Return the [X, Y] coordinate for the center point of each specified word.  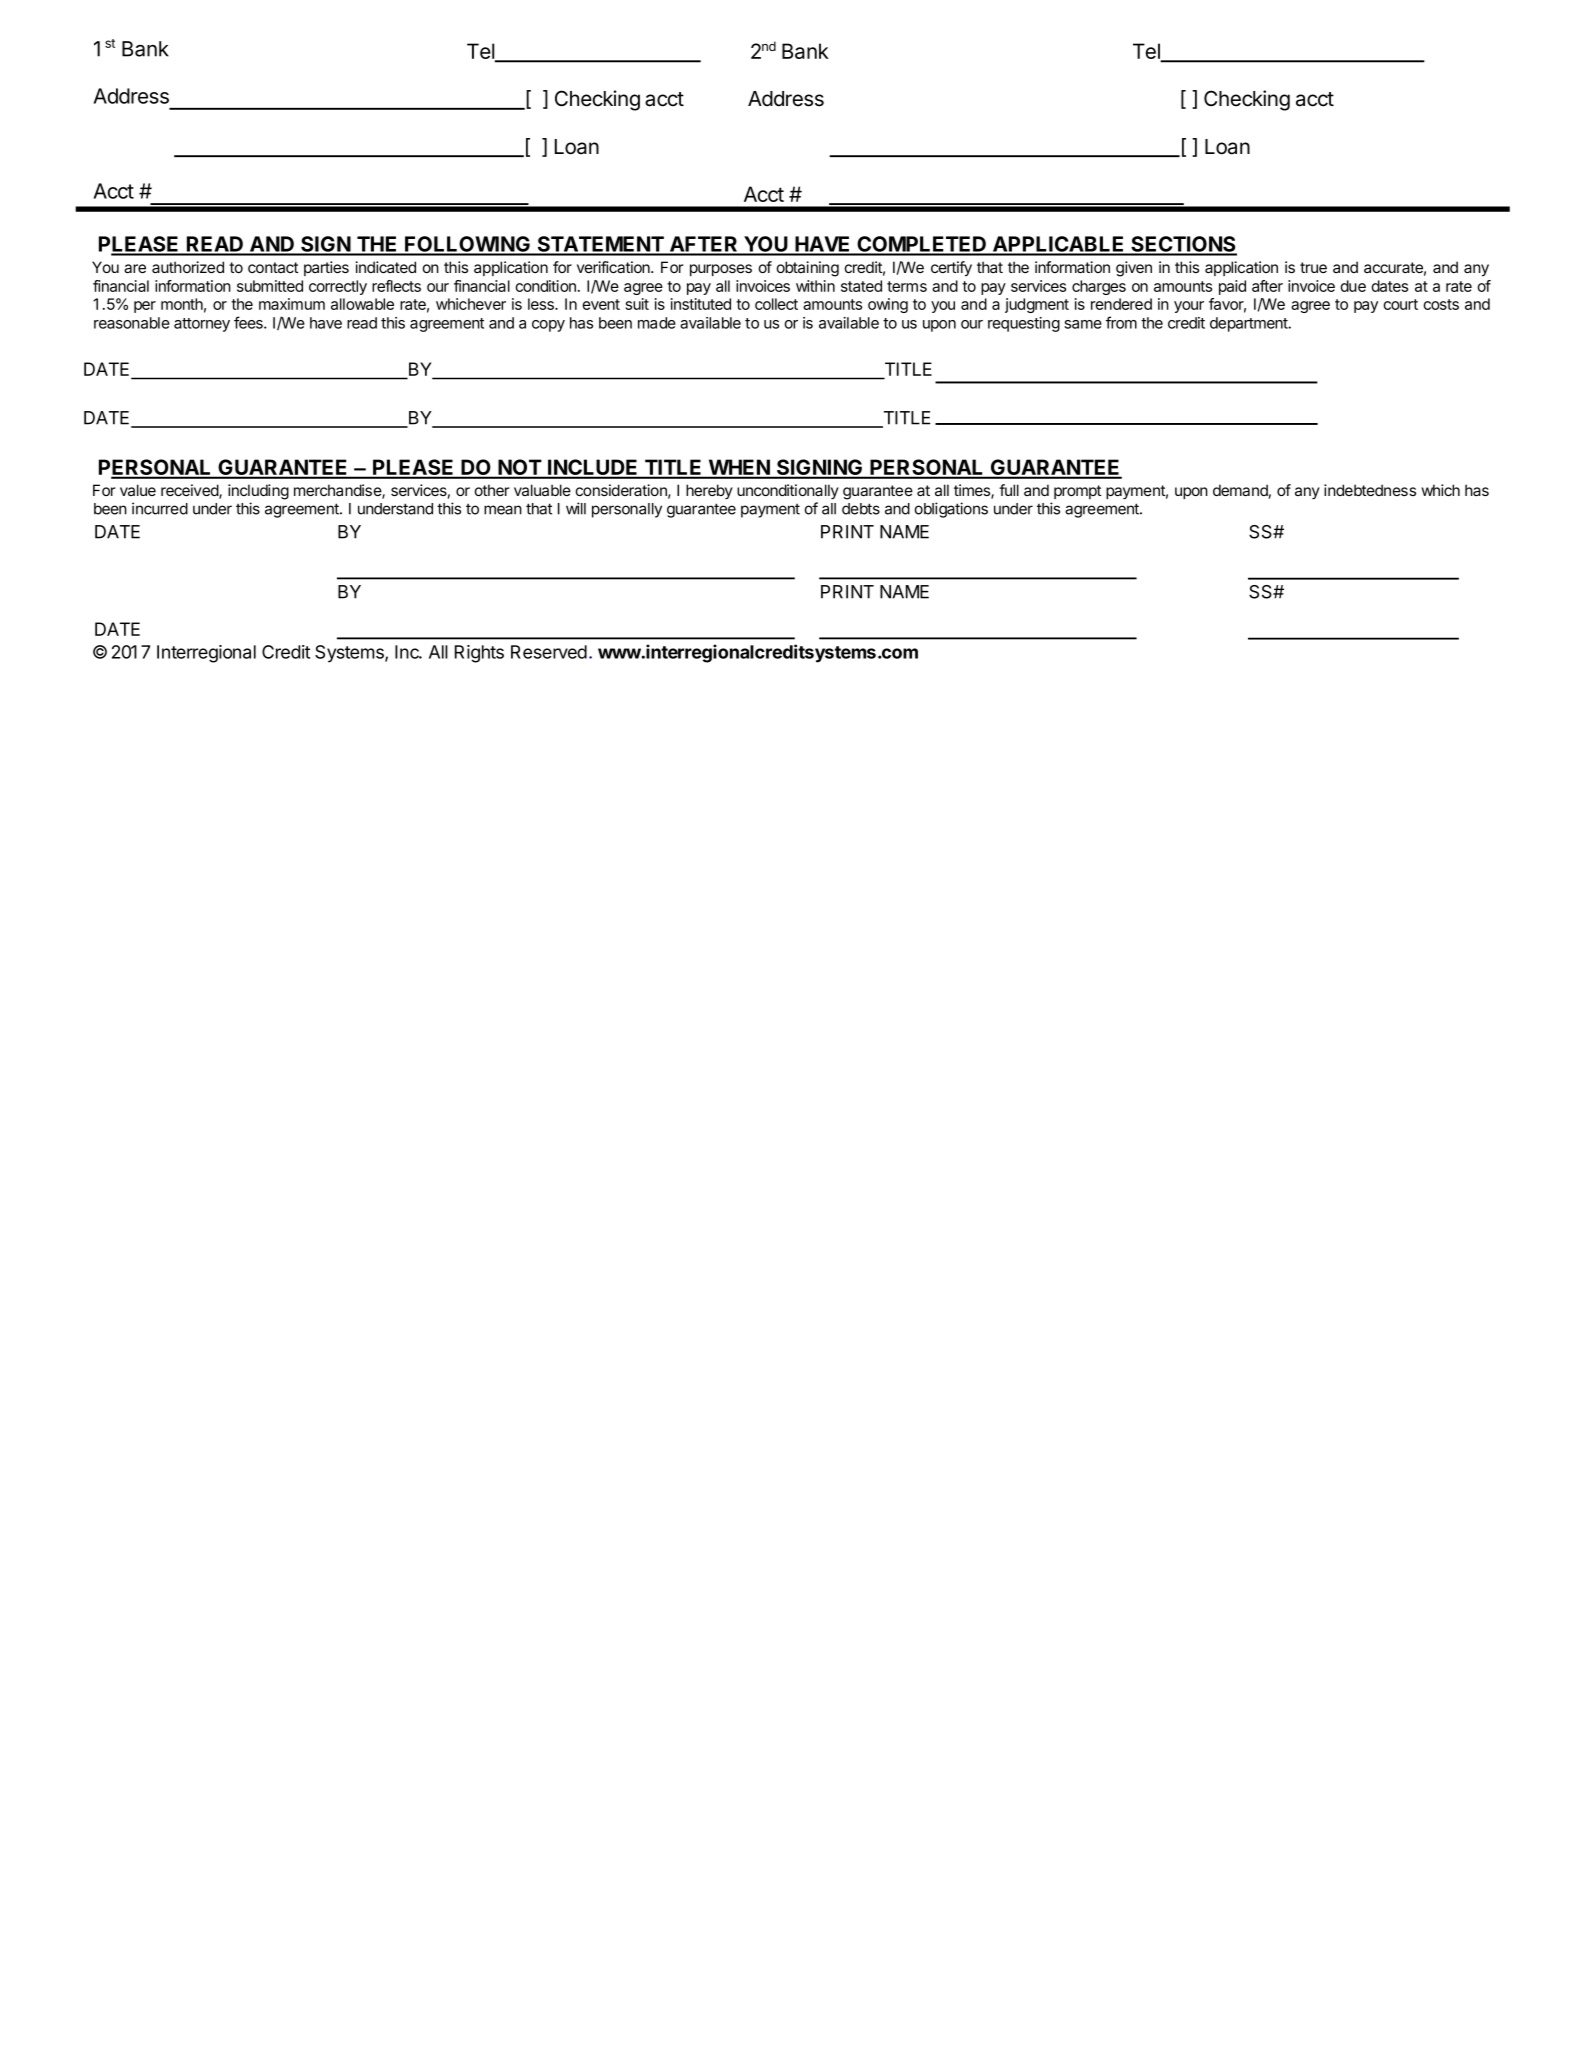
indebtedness [1370, 490]
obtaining [808, 269]
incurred [160, 508]
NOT [519, 468]
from [1121, 322]
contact [273, 267]
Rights [479, 654]
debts [861, 509]
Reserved [549, 652]
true [1313, 267]
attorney [202, 325]
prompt [1077, 492]
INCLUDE [593, 468]
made [657, 323]
